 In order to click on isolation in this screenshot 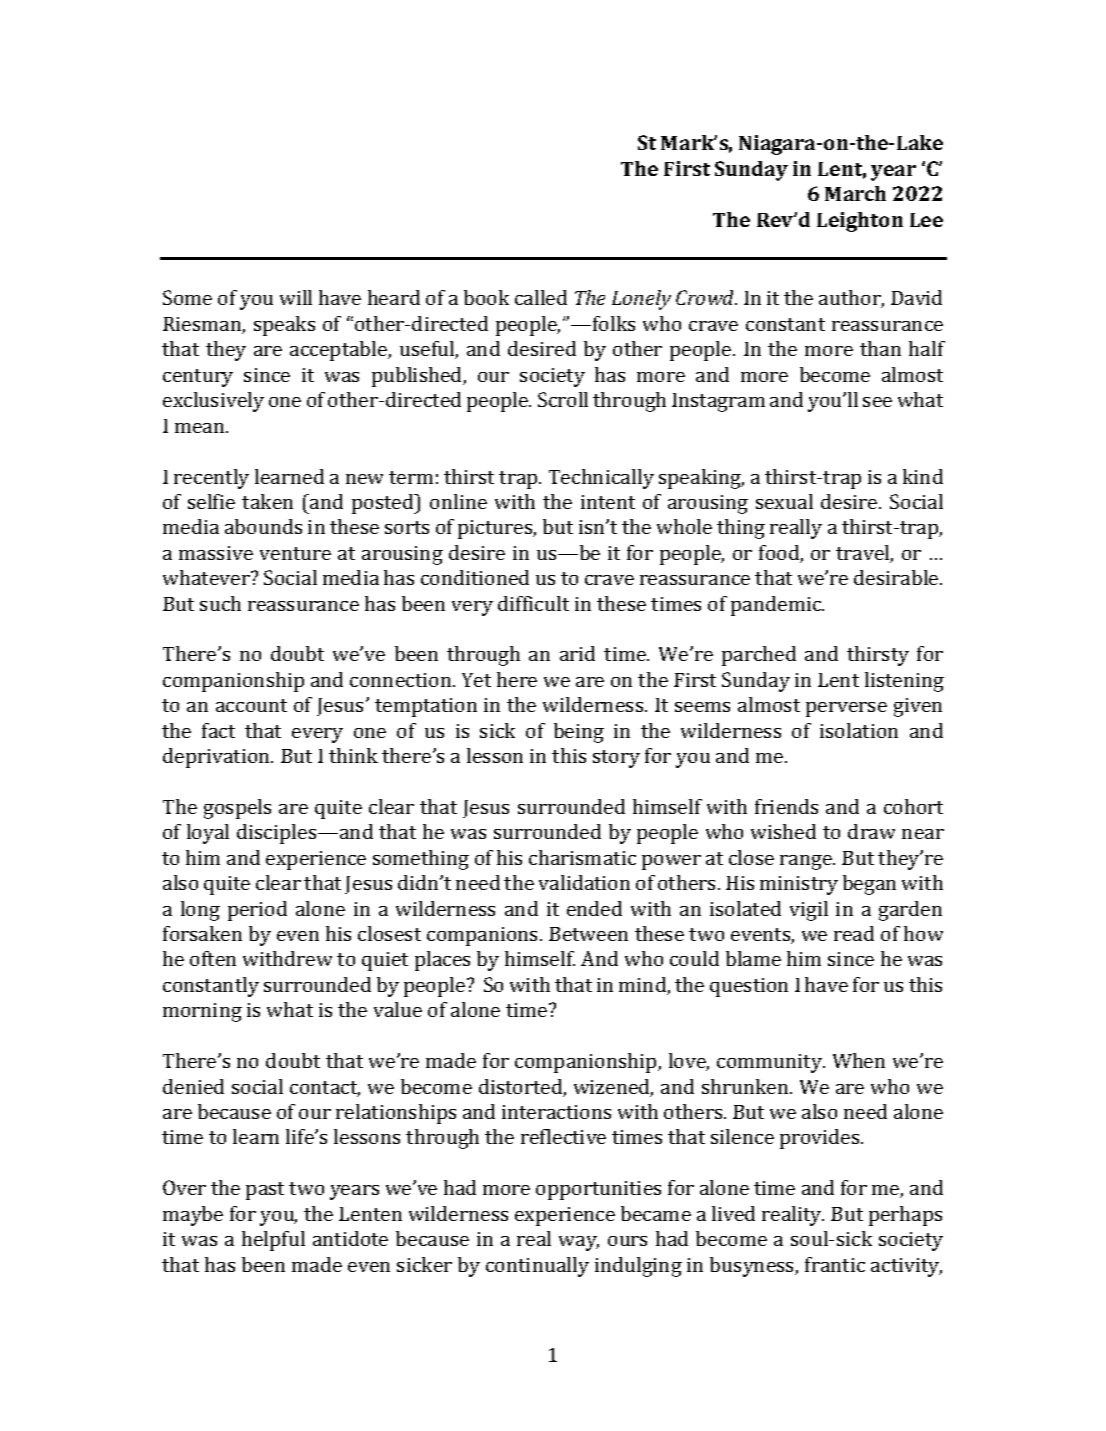, I will do `click(859, 730)`.
